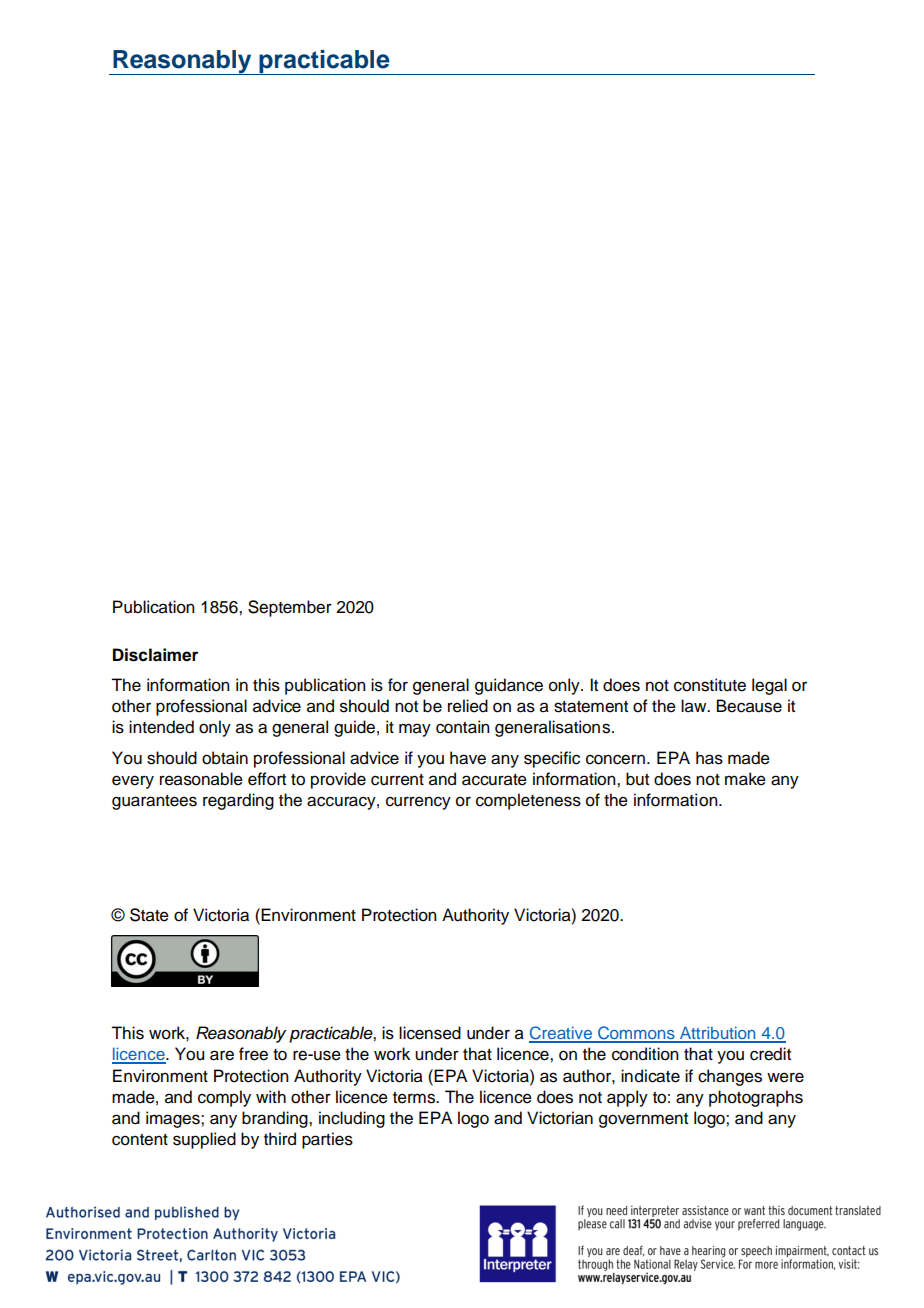  What do you see at coordinates (415, 1098) in the page?
I see `terms` at bounding box center [415, 1098].
